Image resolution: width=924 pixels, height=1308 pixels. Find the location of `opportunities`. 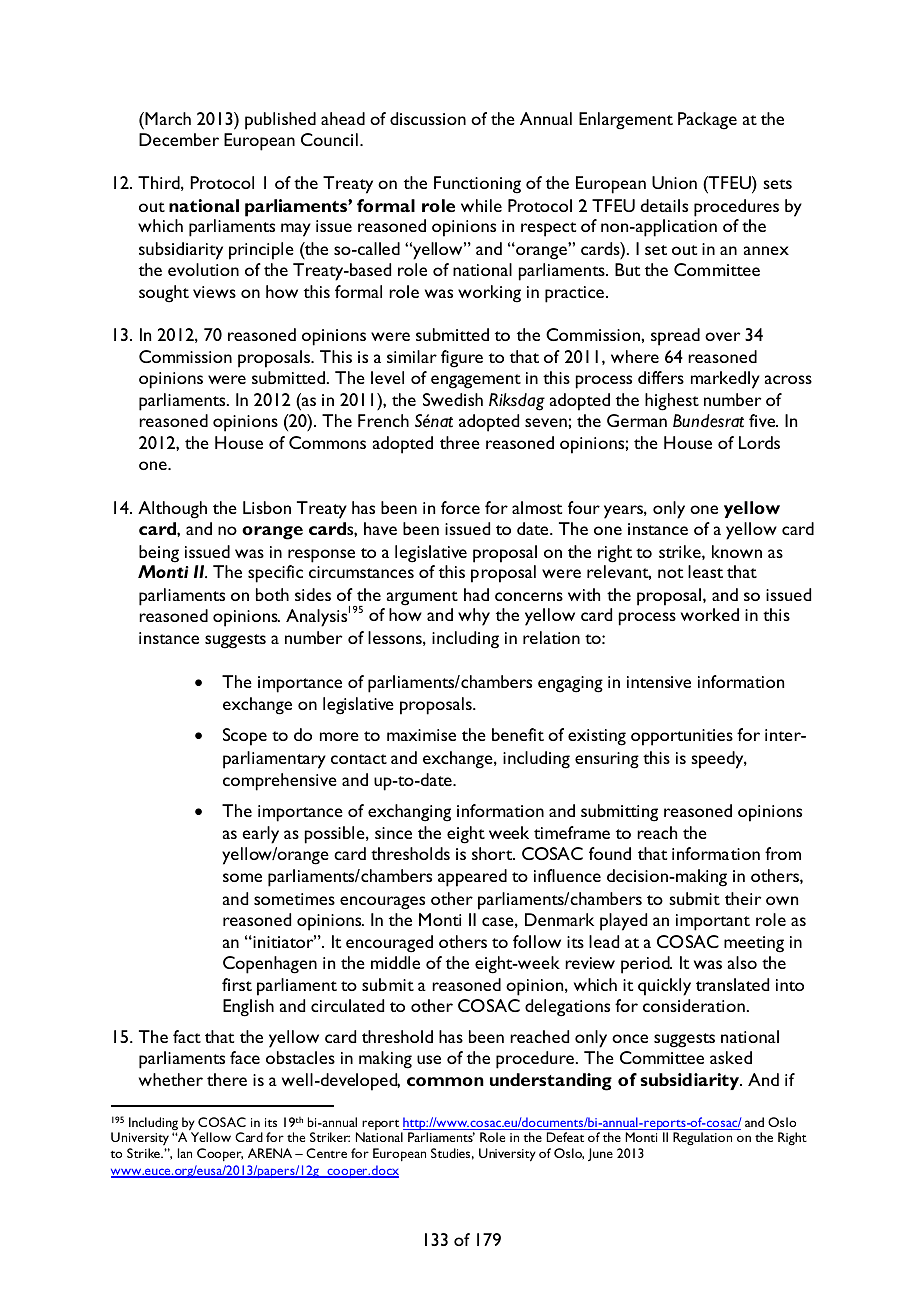

opportunities is located at coordinates (682, 737).
